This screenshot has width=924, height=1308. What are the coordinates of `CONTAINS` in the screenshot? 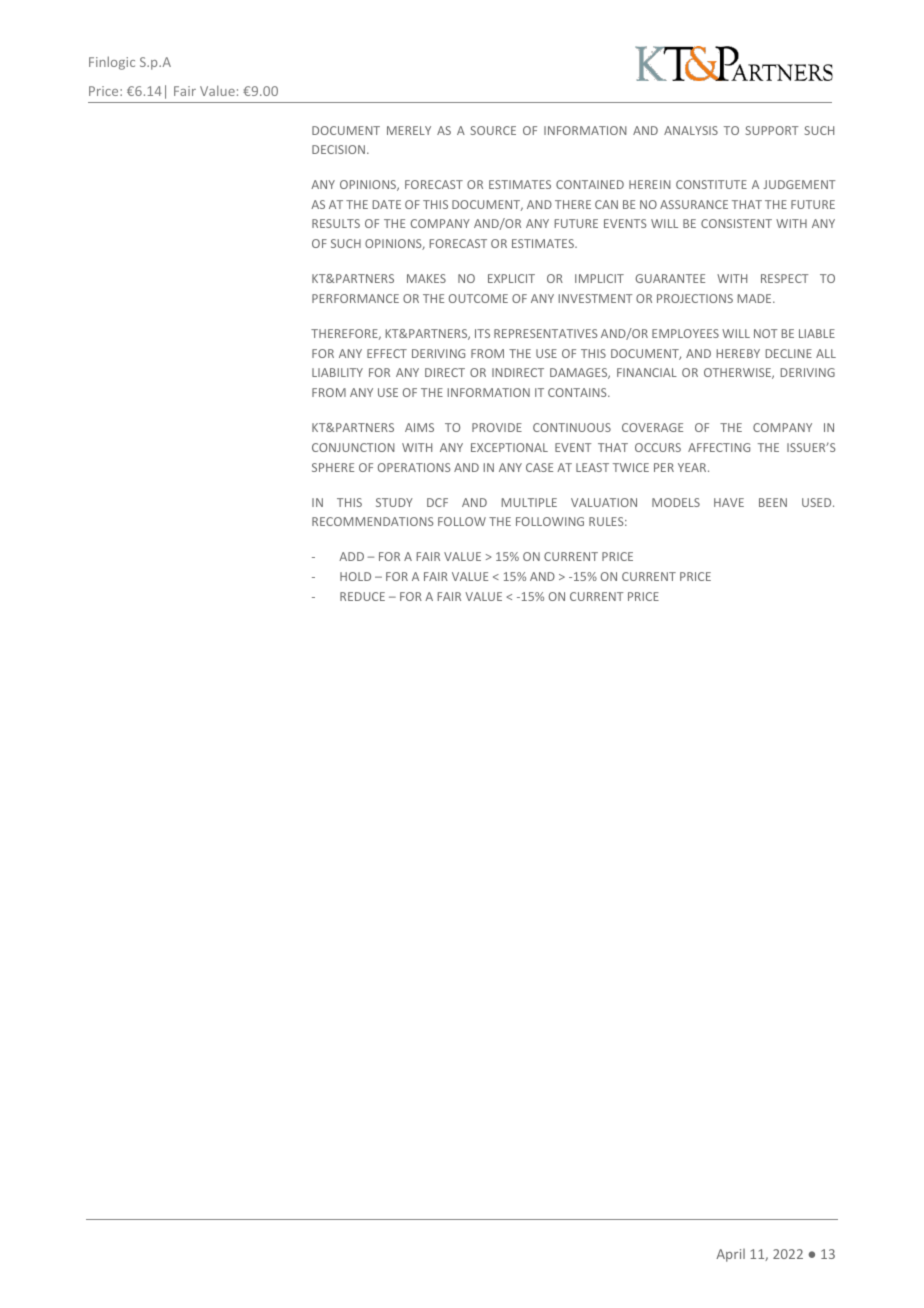 It's located at (578, 392).
